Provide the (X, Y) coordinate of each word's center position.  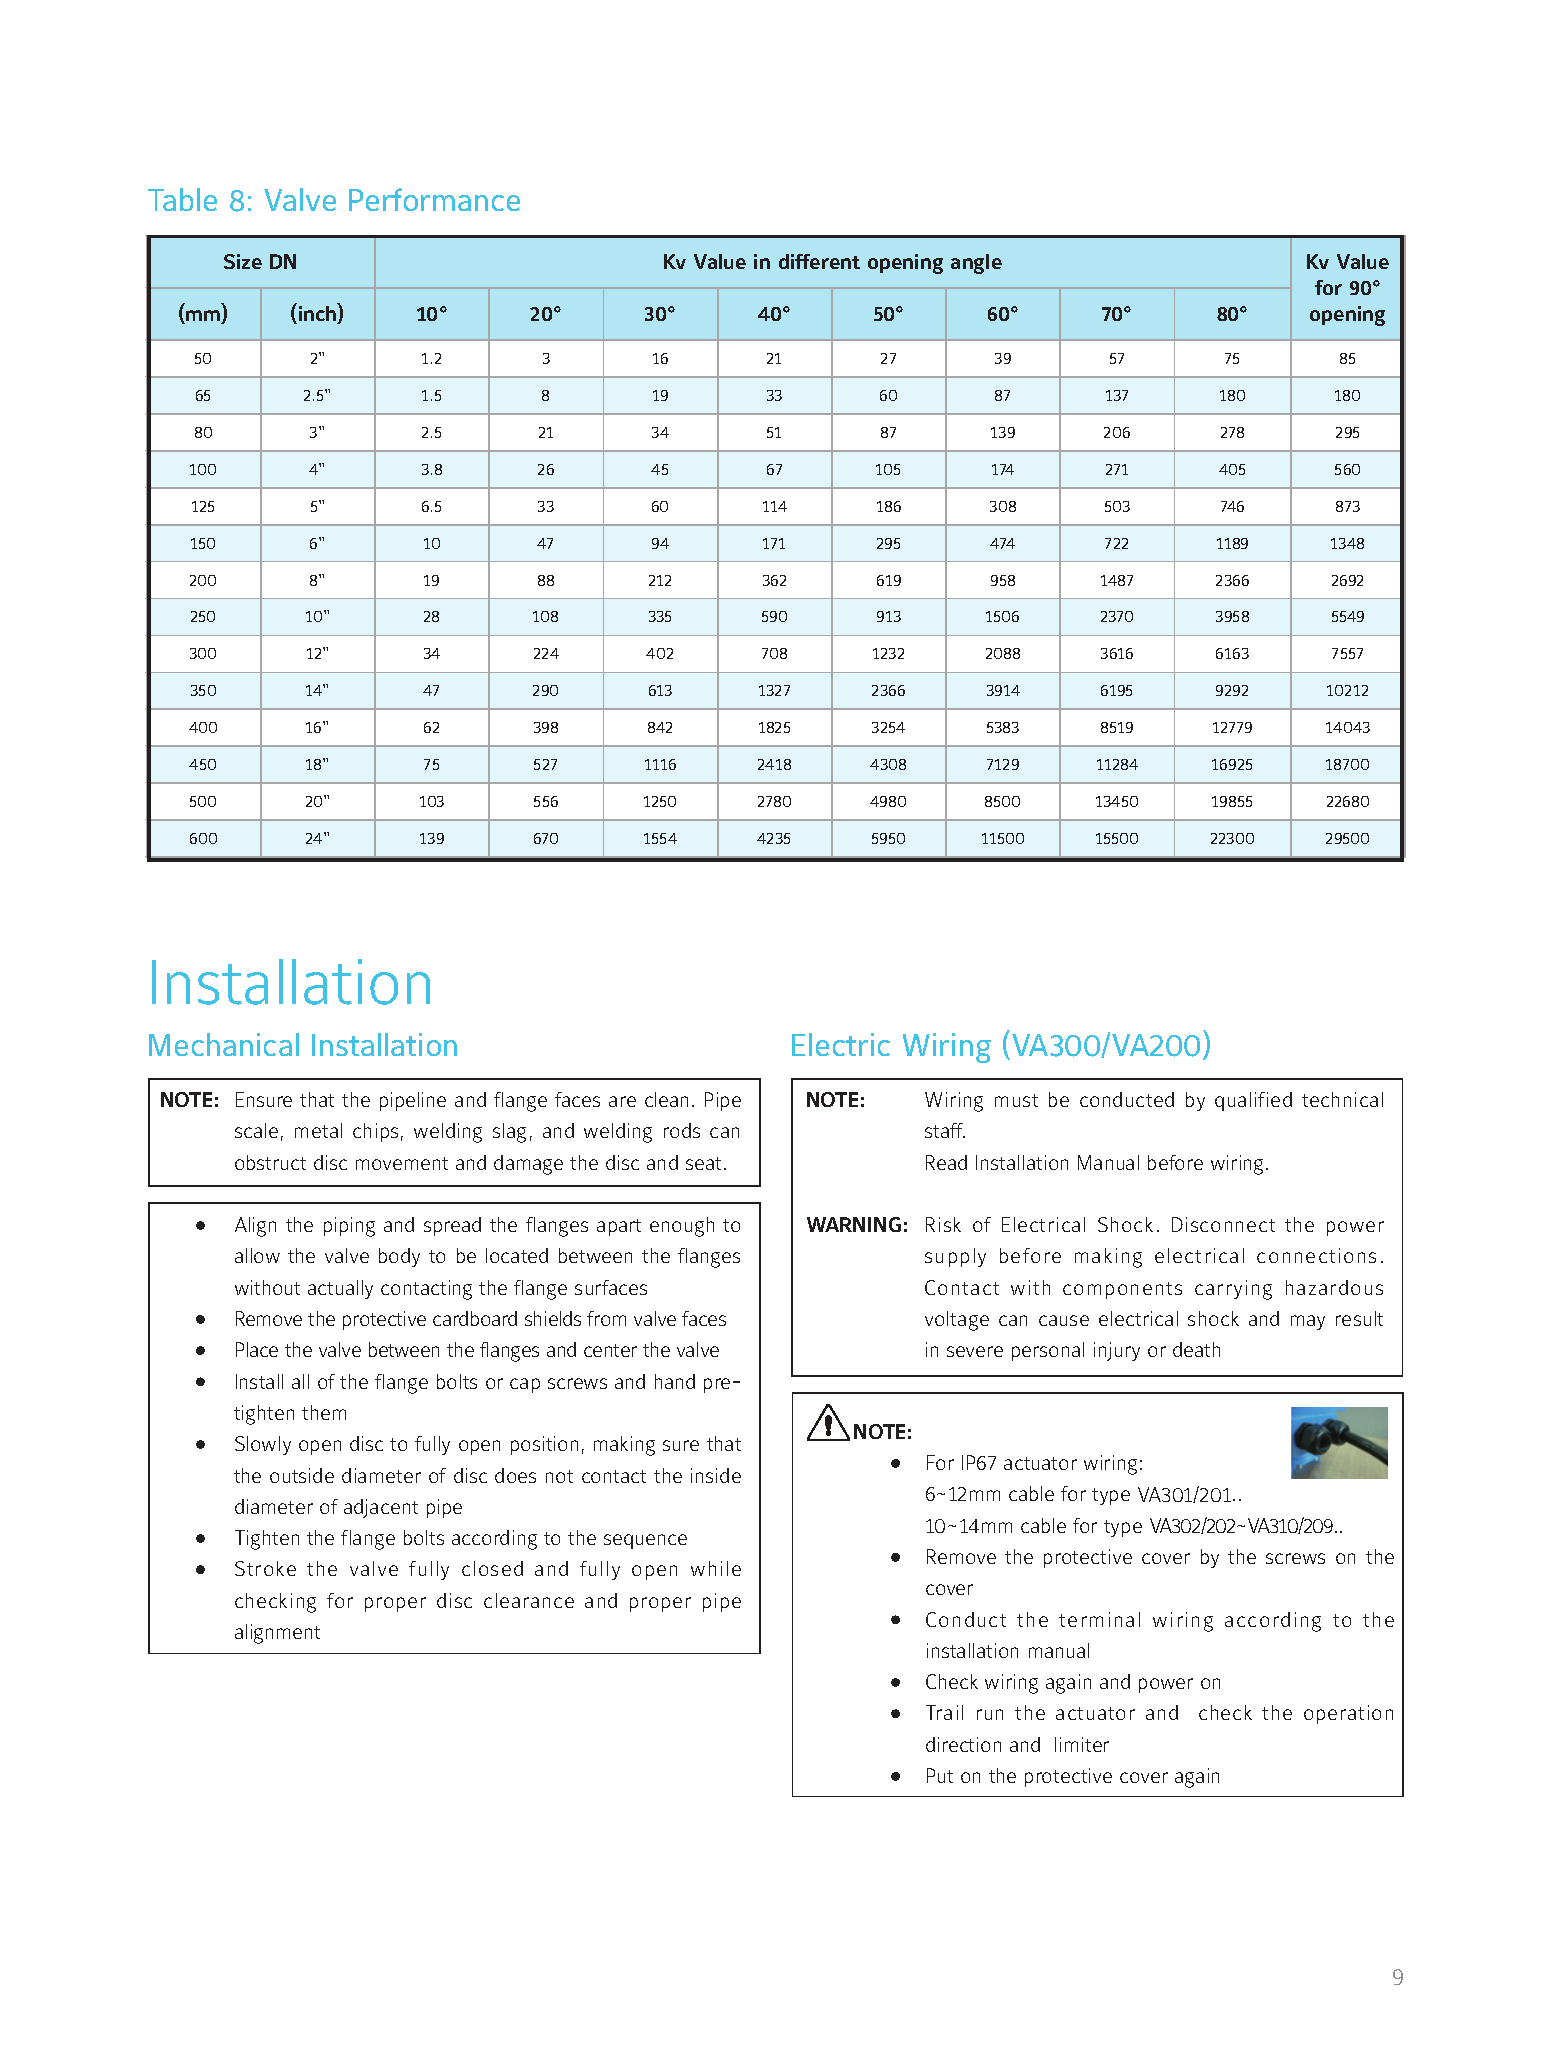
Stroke (265, 1568)
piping (349, 1227)
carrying (1233, 1290)
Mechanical (224, 1044)
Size (243, 261)
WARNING (854, 1224)
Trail (944, 1712)
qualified (1253, 1101)
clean (666, 1099)
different (819, 261)
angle (976, 264)
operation (1348, 1714)
